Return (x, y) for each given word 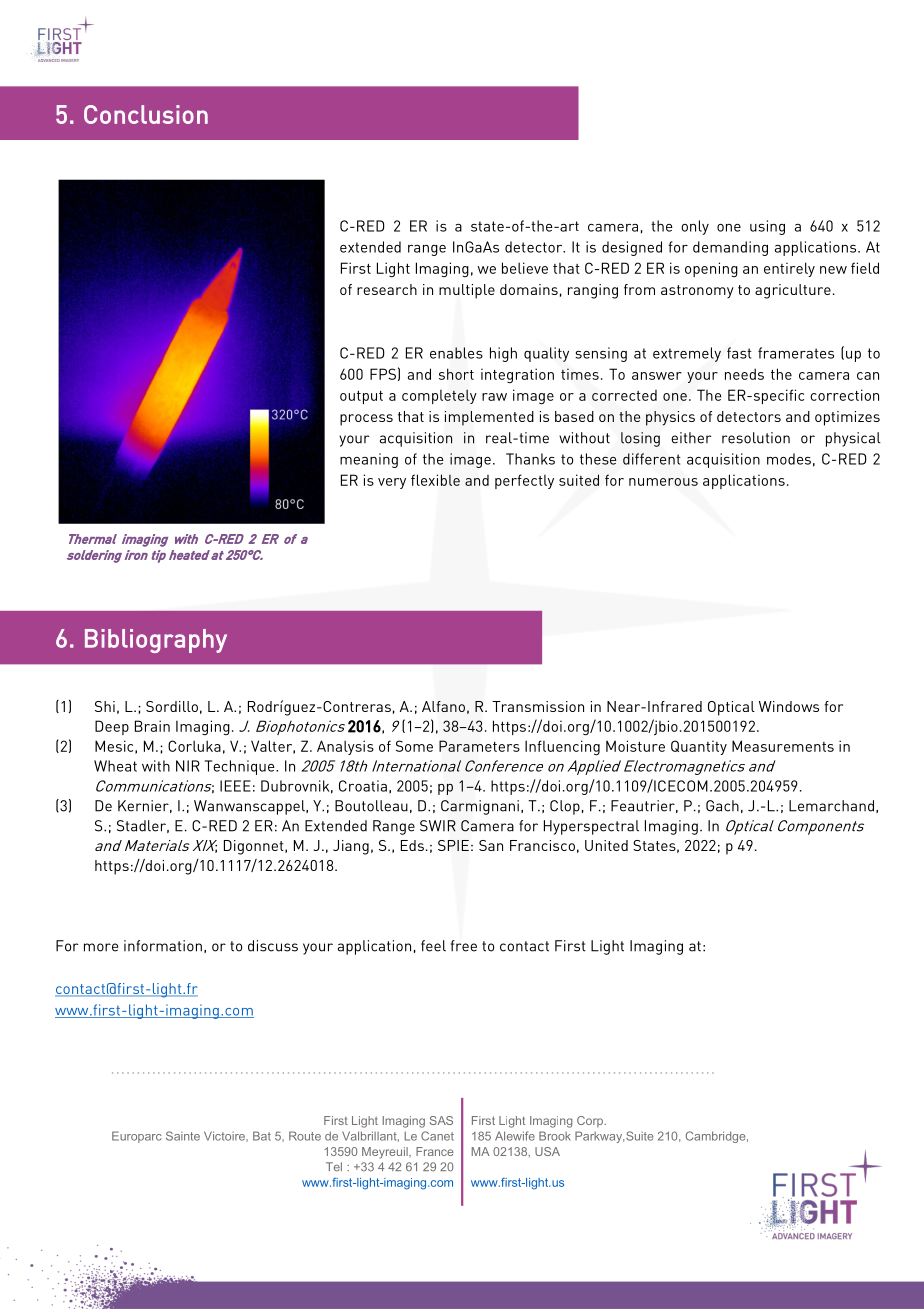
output (361, 397)
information (163, 946)
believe (525, 268)
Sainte (183, 1136)
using (767, 227)
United (606, 845)
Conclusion (146, 114)
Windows (789, 706)
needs (744, 374)
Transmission (538, 706)
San (491, 845)
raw (494, 397)
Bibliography (156, 641)
